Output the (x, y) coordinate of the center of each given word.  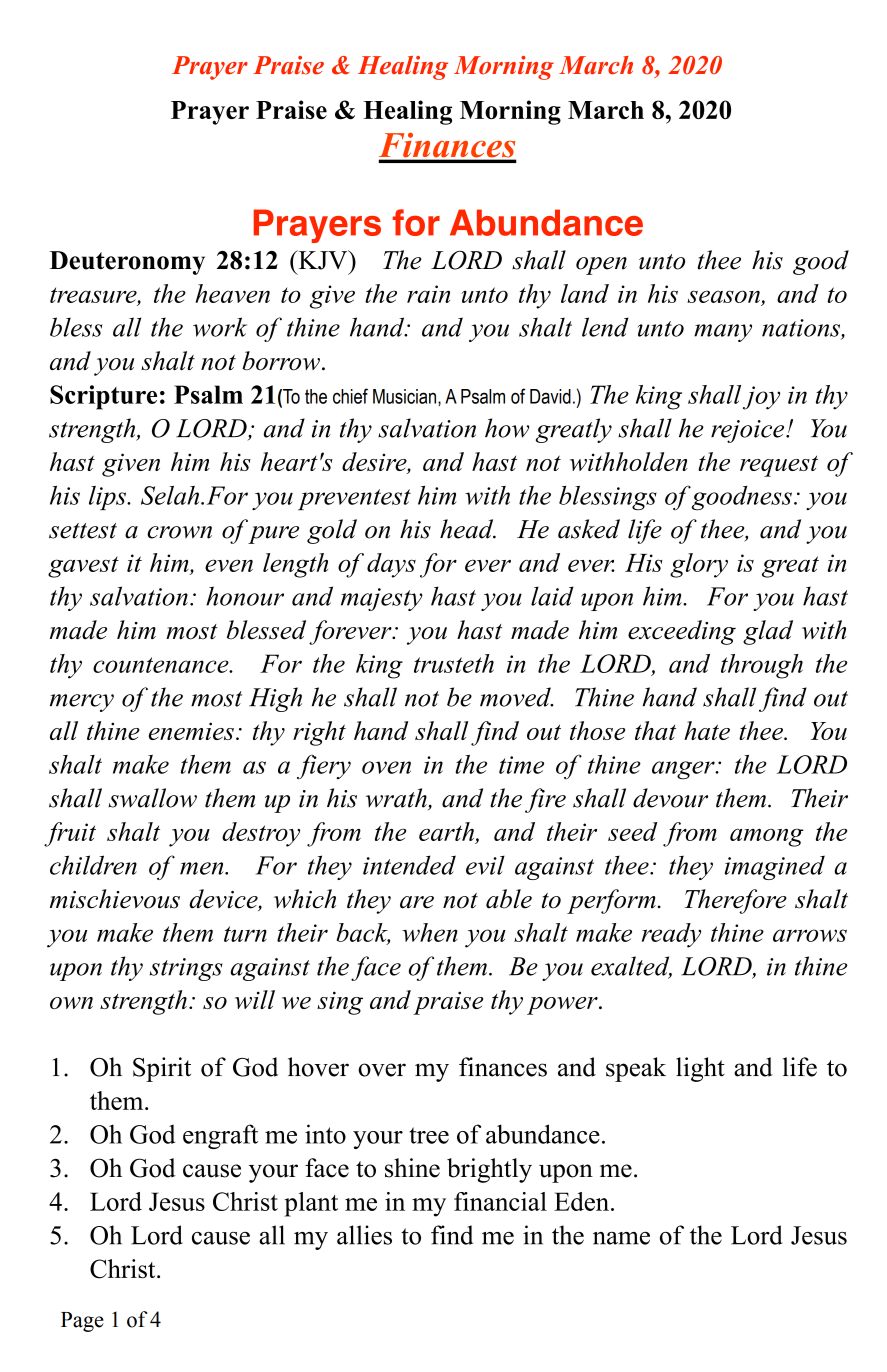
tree (429, 1135)
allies (364, 1235)
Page (82, 1322)
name (621, 1238)
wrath (397, 799)
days (391, 565)
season (723, 296)
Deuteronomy (127, 263)
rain (428, 294)
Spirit (162, 1069)
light (700, 1069)
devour (670, 798)
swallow (152, 798)
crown (179, 532)
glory (699, 565)
